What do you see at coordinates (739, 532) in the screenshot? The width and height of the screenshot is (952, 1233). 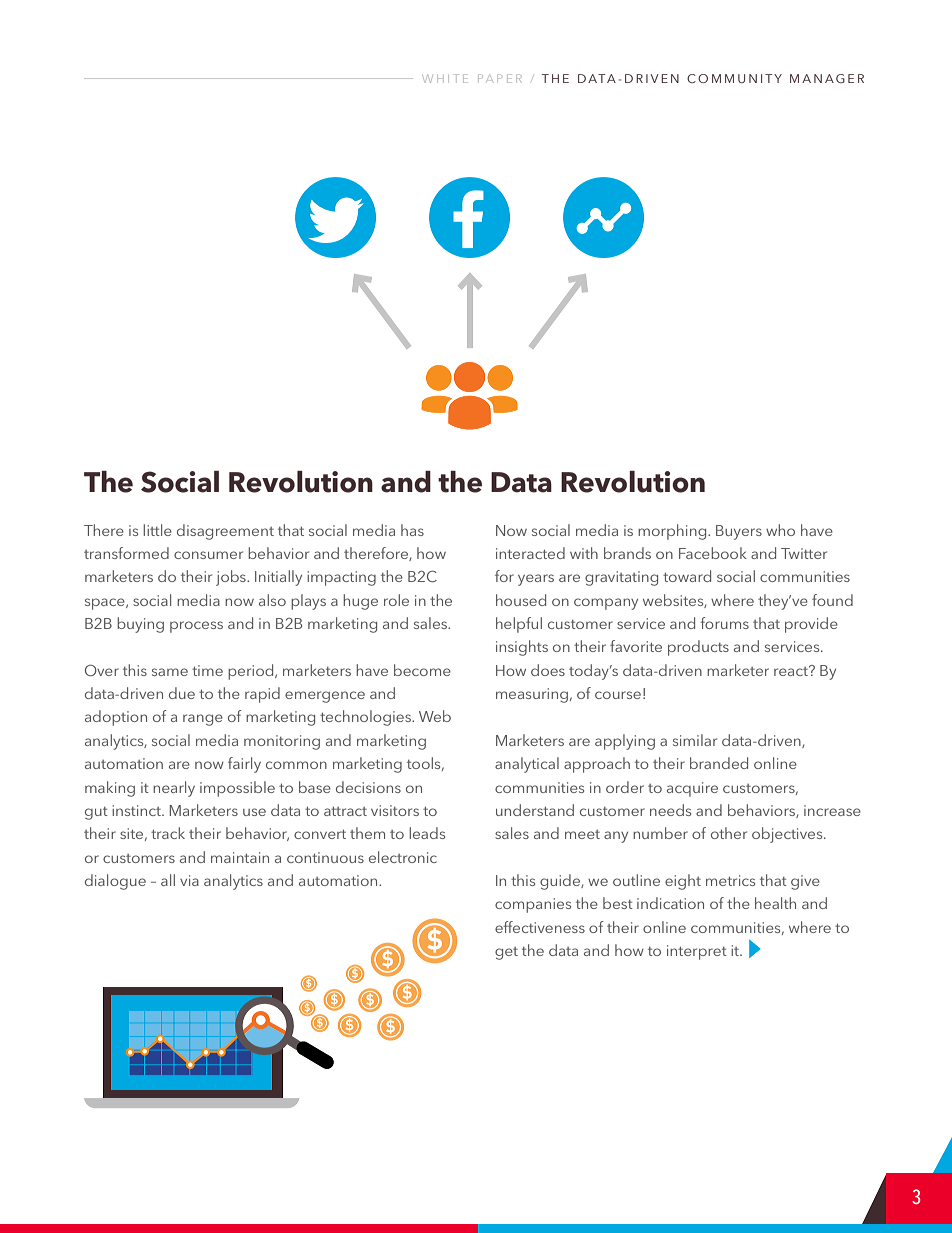 I see `Buyers` at bounding box center [739, 532].
